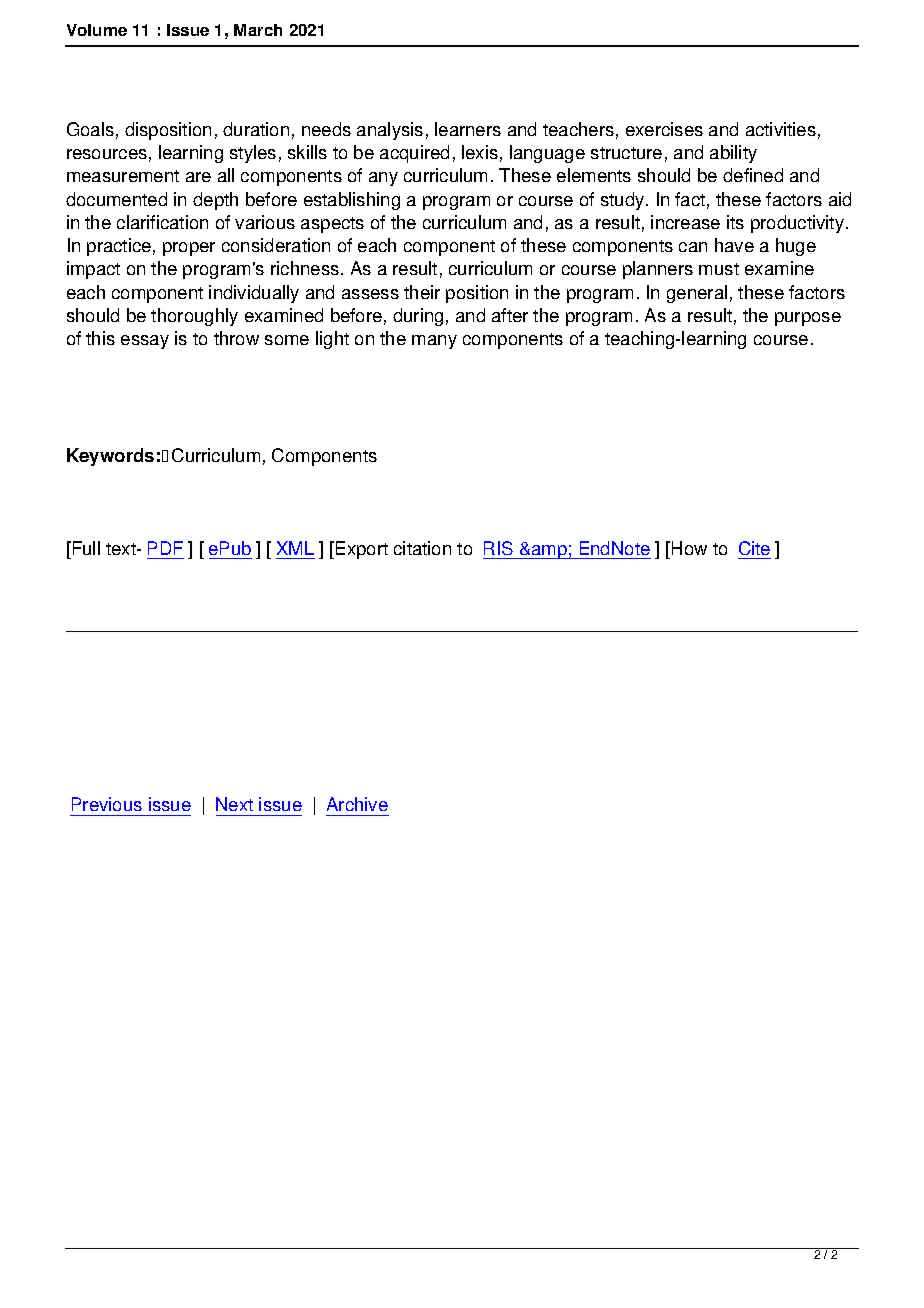  What do you see at coordinates (97, 30) in the document?
I see `Volume` at bounding box center [97, 30].
